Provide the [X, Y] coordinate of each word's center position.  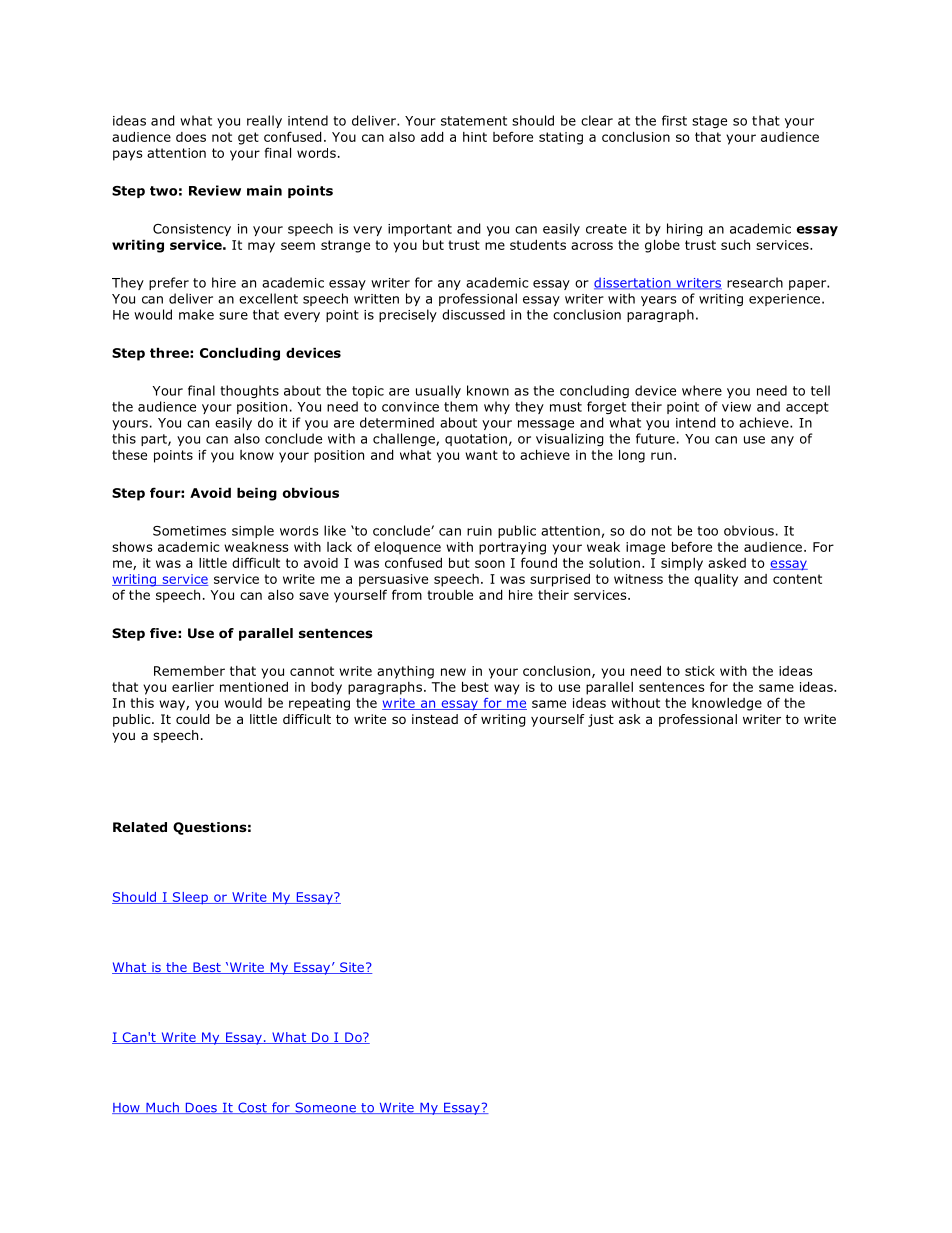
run [661, 456]
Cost [252, 1108]
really [264, 121]
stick [700, 671]
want [481, 455]
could [193, 719]
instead [435, 719]
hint [475, 137]
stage [709, 122]
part [155, 440]
